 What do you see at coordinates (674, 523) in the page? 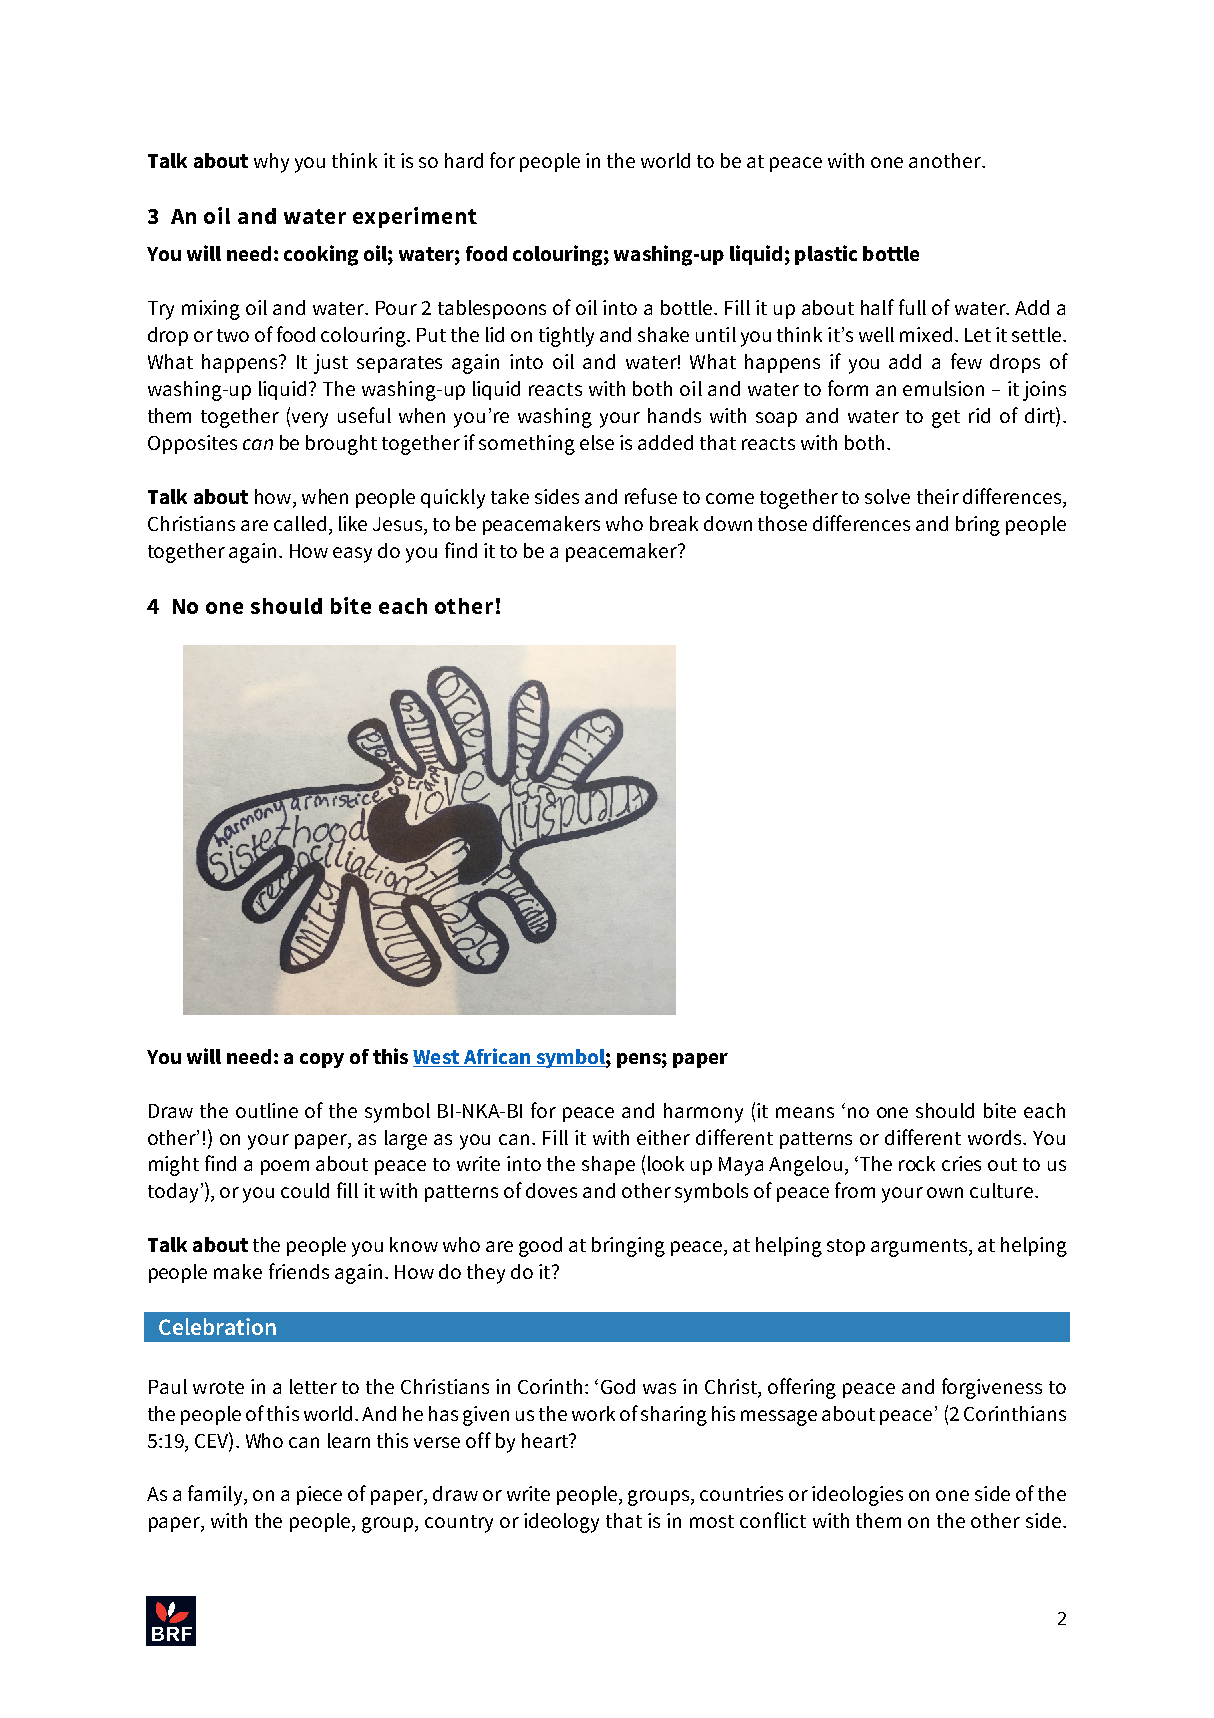
I see `break` at bounding box center [674, 523].
